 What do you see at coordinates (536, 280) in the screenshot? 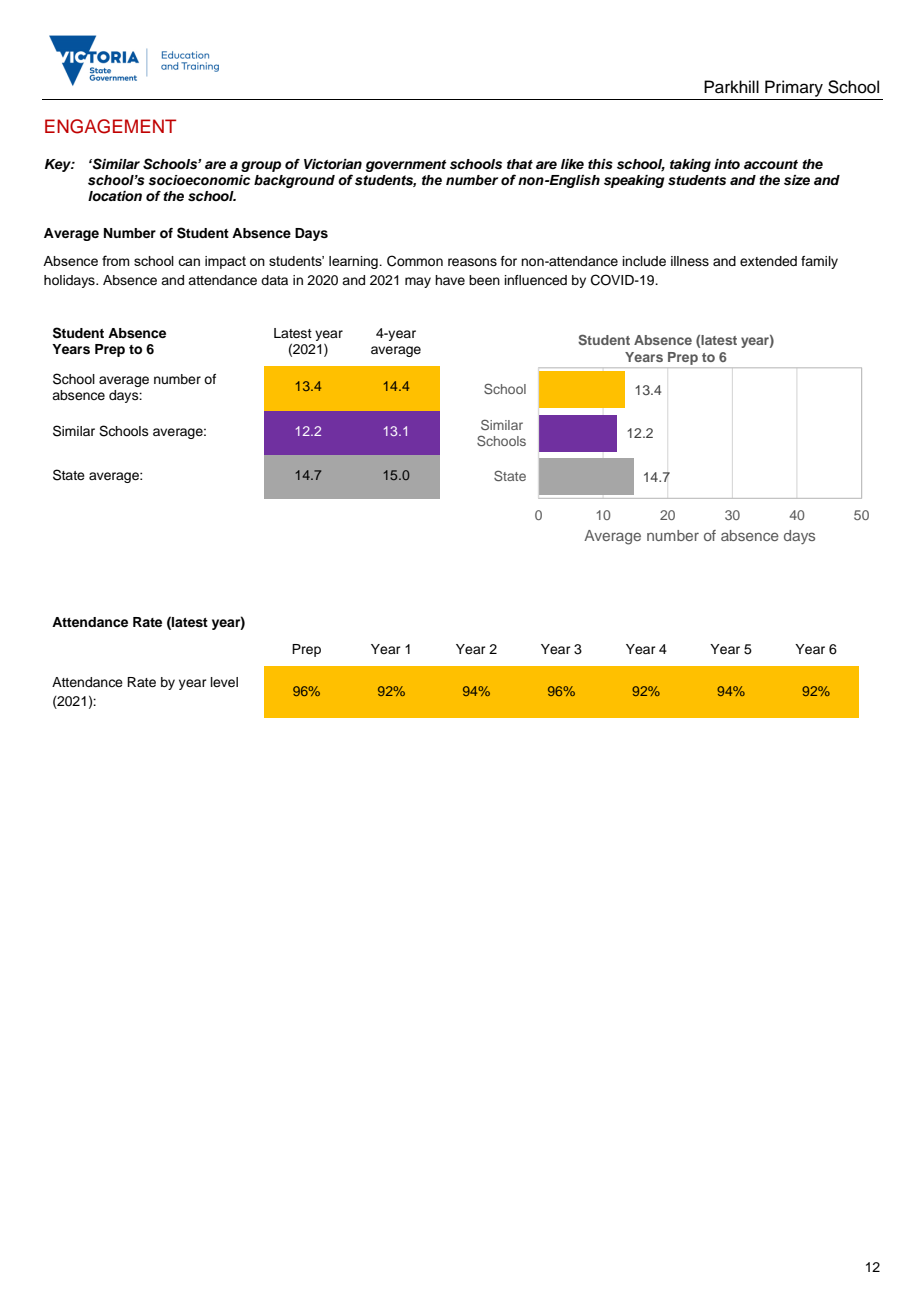
I see `influenced` at bounding box center [536, 280].
